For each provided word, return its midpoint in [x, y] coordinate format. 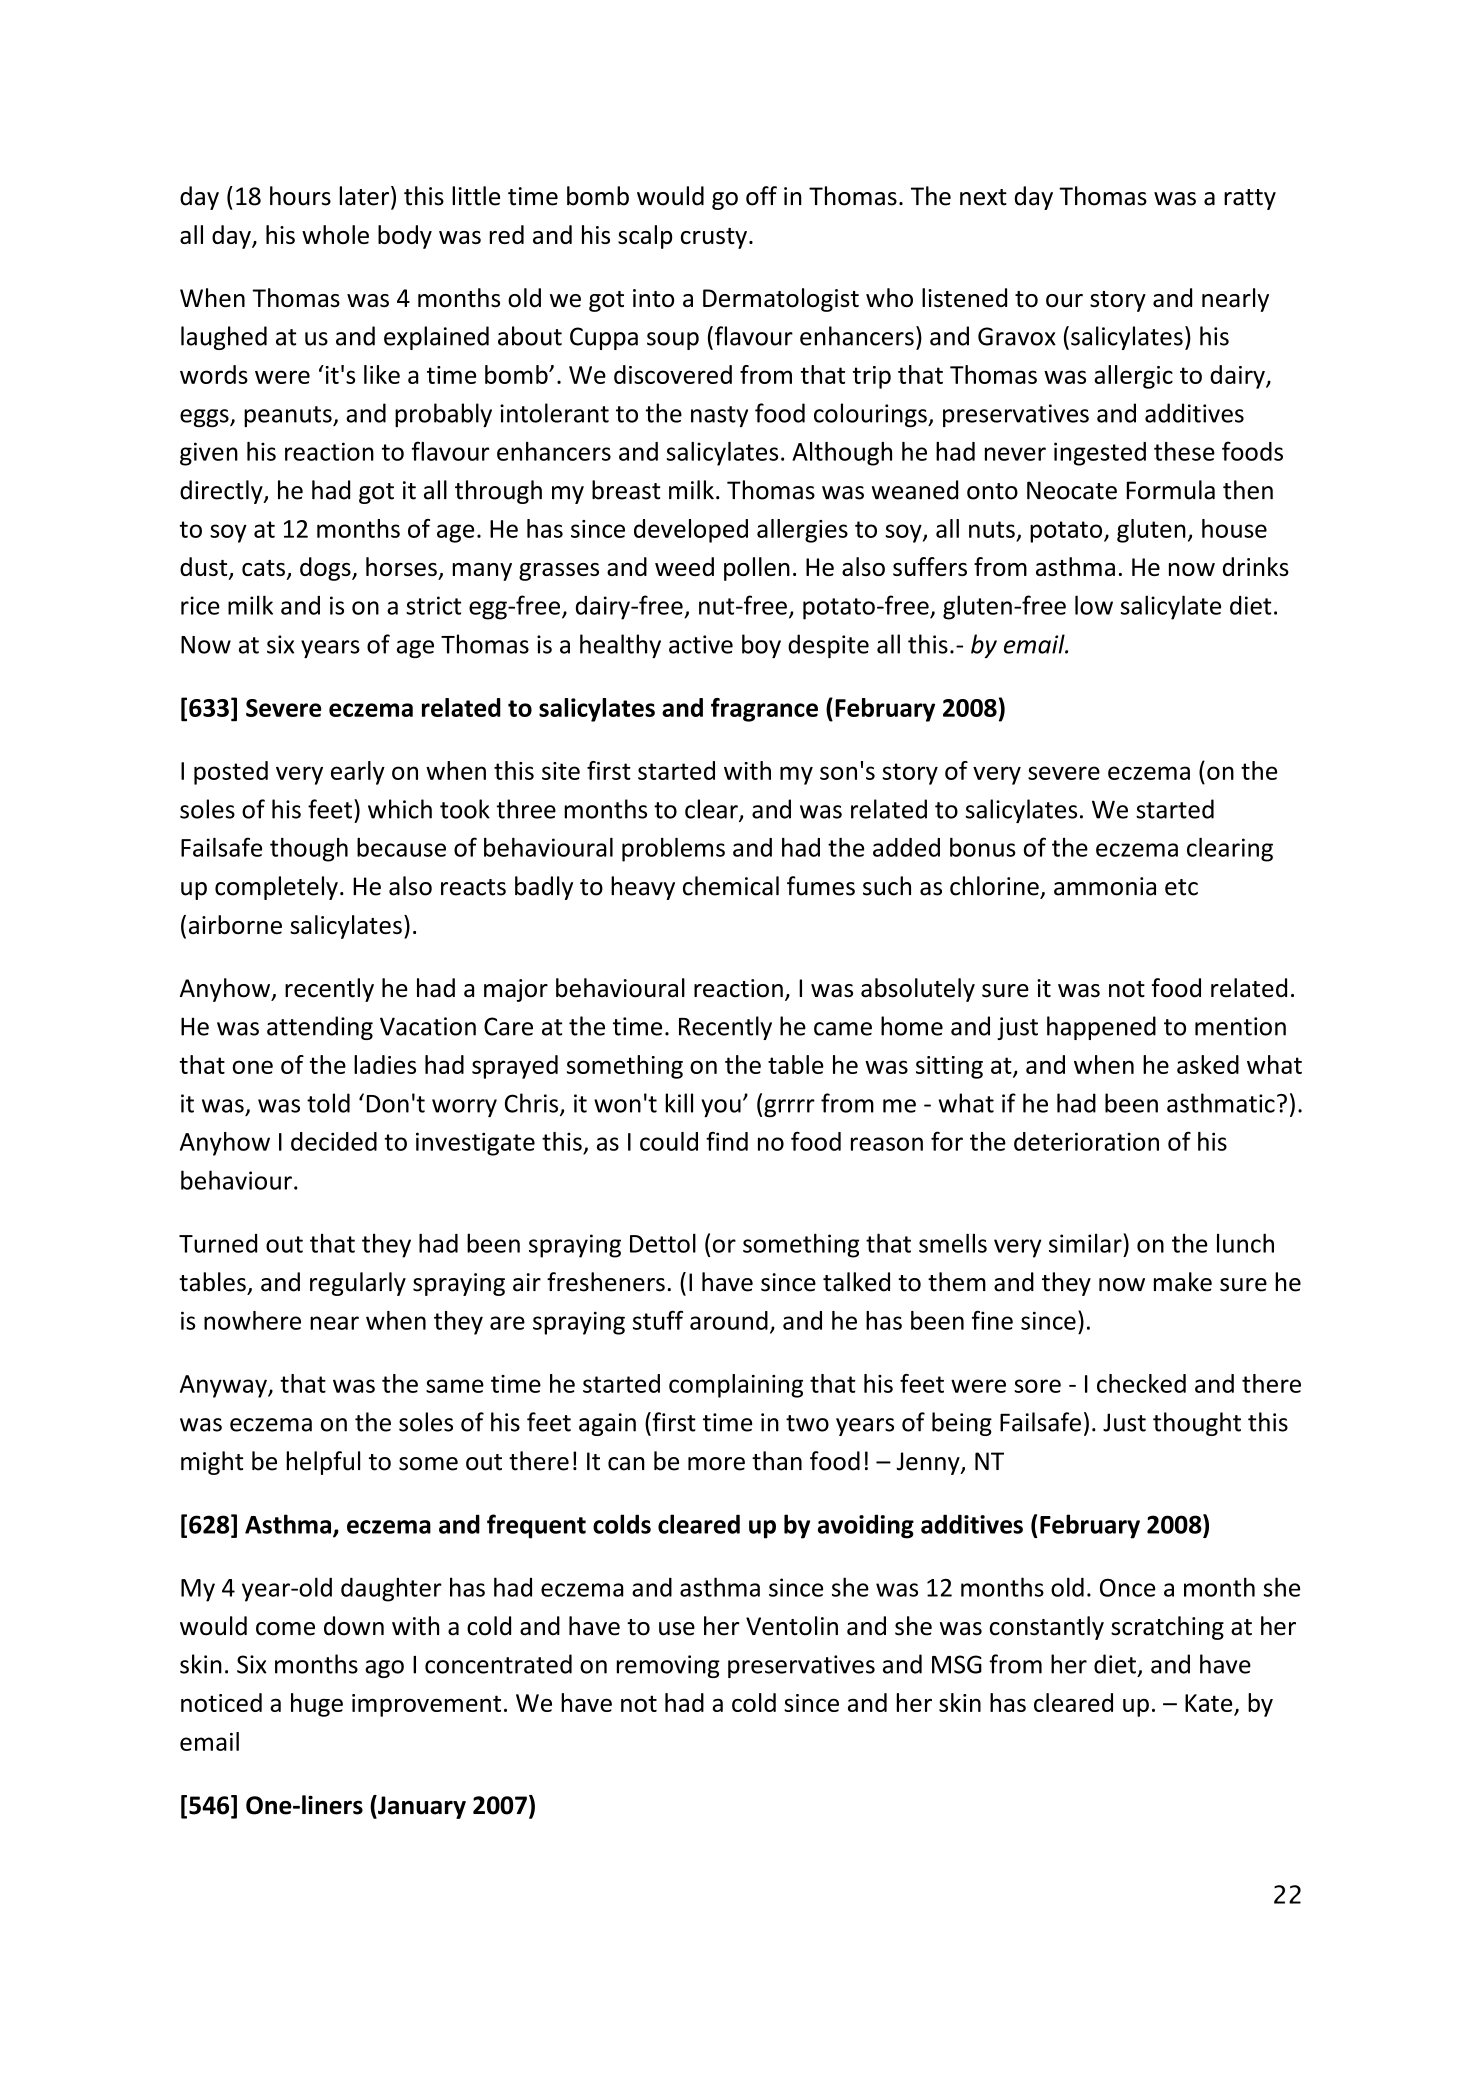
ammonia [1105, 886]
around [729, 1320]
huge [317, 1705]
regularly [358, 1284]
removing [668, 1666]
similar [1086, 1243]
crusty [714, 238]
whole [335, 234]
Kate [1208, 1703]
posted [231, 773]
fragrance [764, 710]
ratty [1250, 199]
